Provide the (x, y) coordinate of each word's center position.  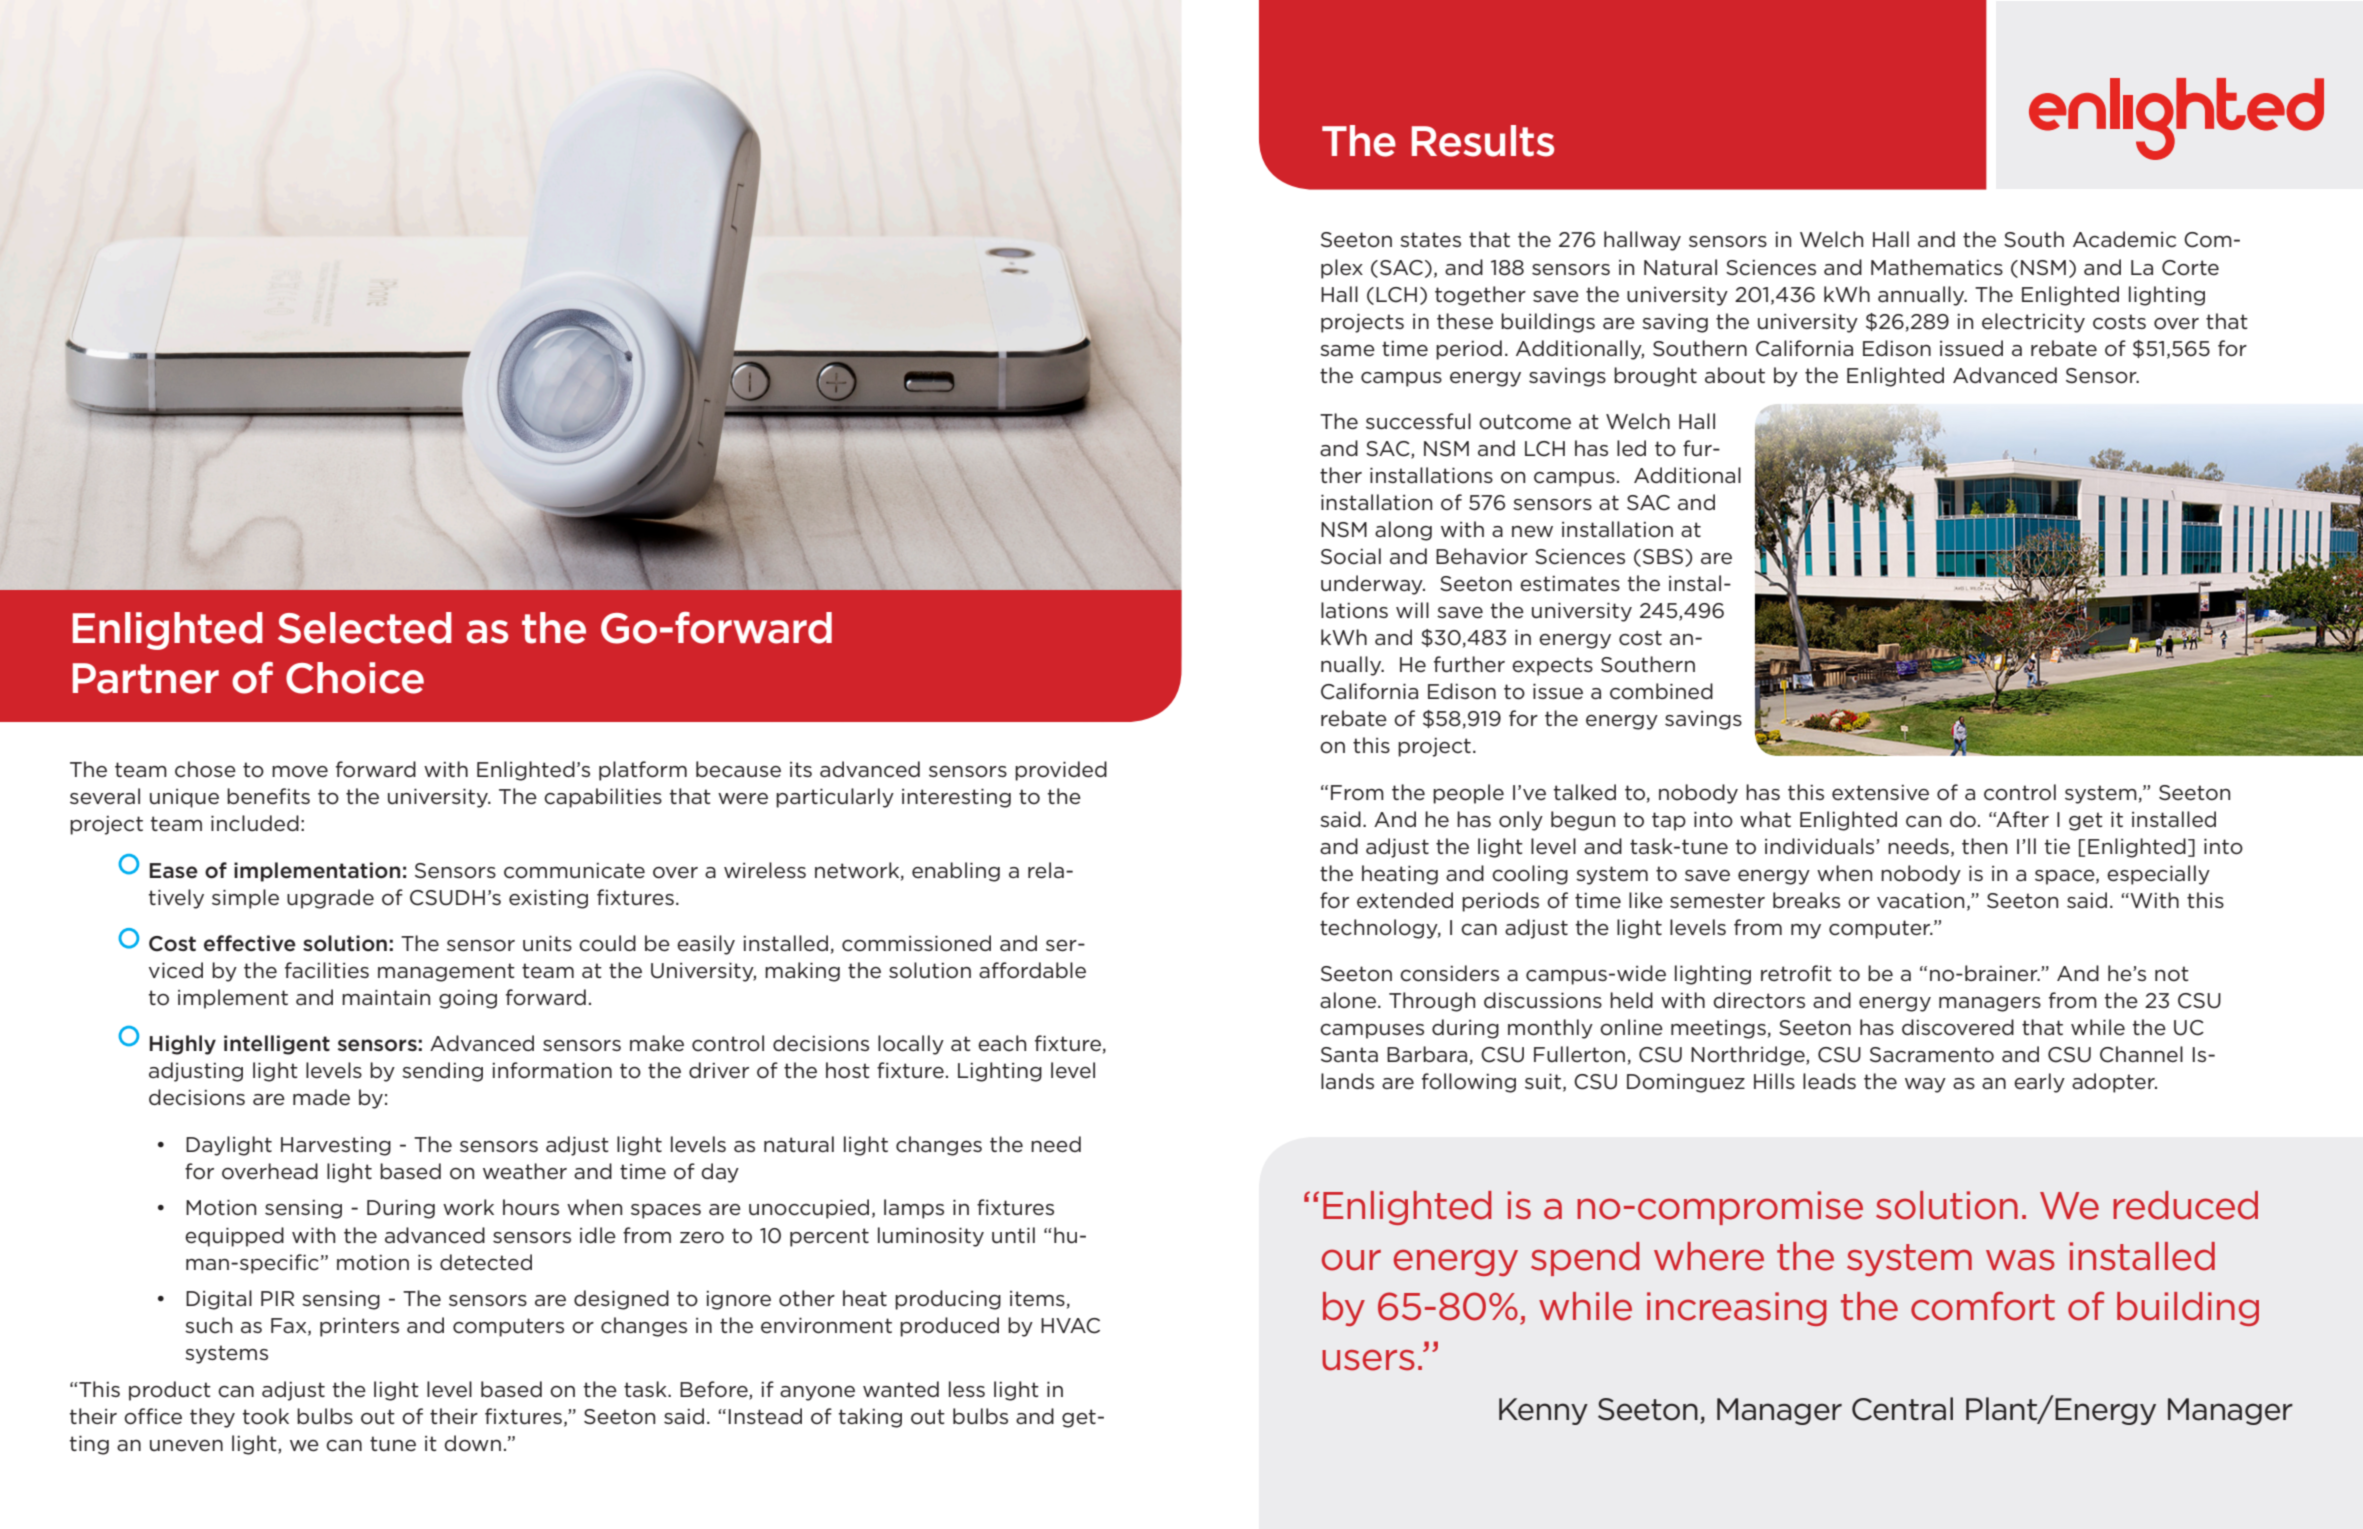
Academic (2124, 239)
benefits (268, 796)
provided (1061, 771)
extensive (1880, 793)
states (1430, 240)
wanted (901, 1389)
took (265, 1416)
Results (1483, 141)
